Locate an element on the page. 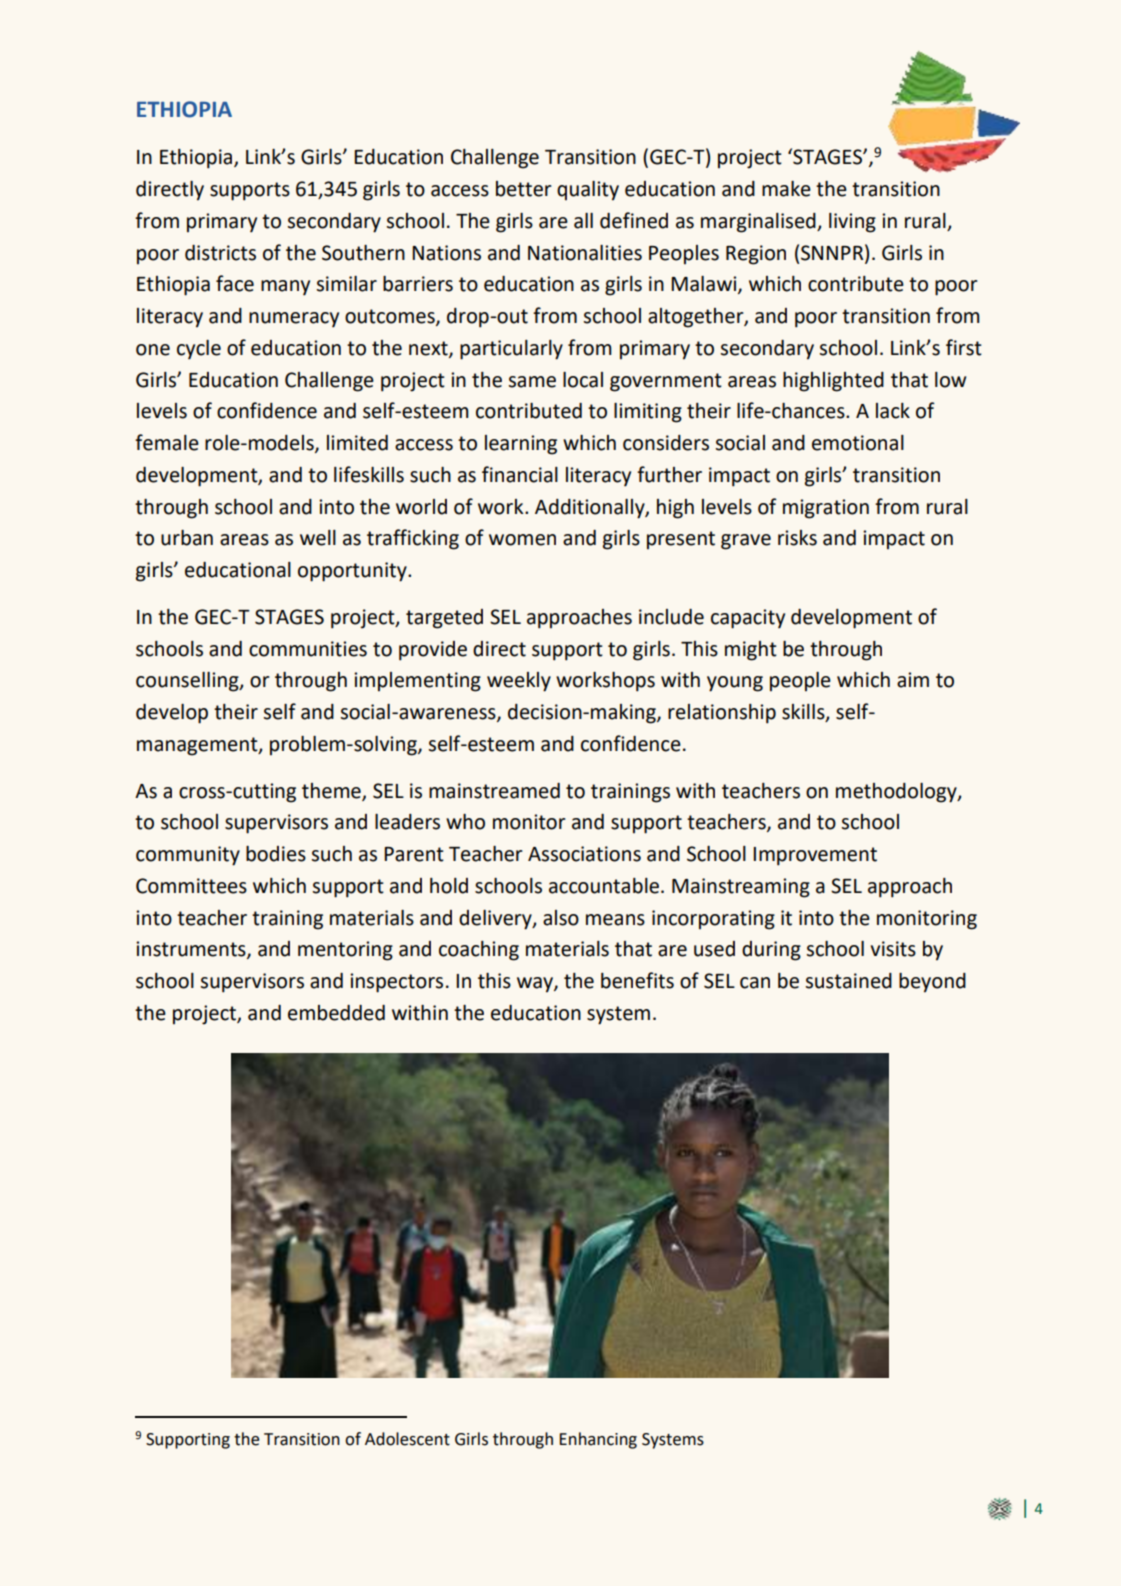 The image size is (1121, 1586). methodology is located at coordinates (897, 793).
